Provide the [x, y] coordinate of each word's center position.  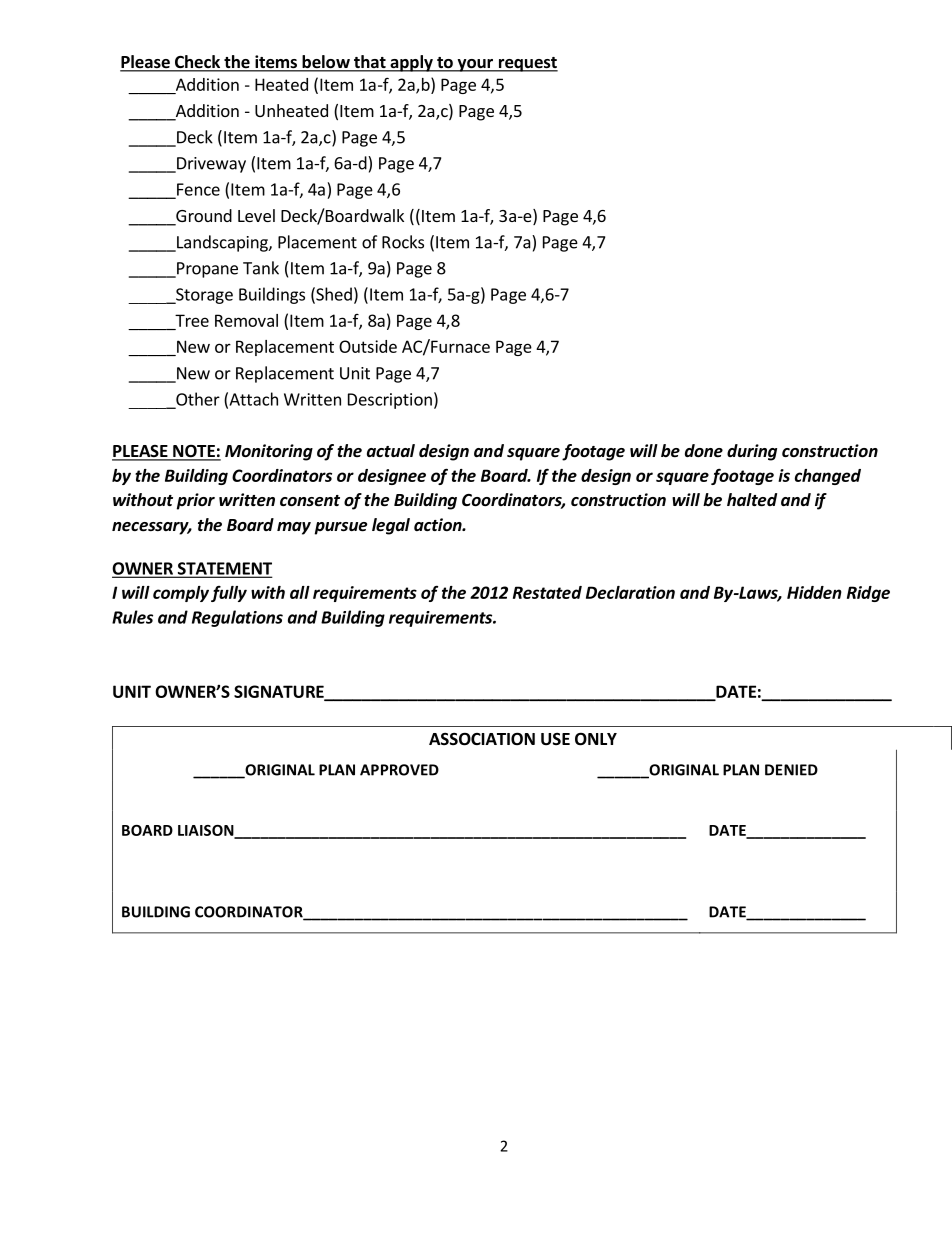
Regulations [237, 618]
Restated [547, 592]
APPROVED [399, 770]
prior [196, 501]
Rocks [403, 242]
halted [752, 500]
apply [411, 63]
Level [256, 215]
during [752, 452]
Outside [368, 346]
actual [391, 450]
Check [197, 63]
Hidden [814, 592]
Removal [246, 320]
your [475, 65]
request [527, 64]
